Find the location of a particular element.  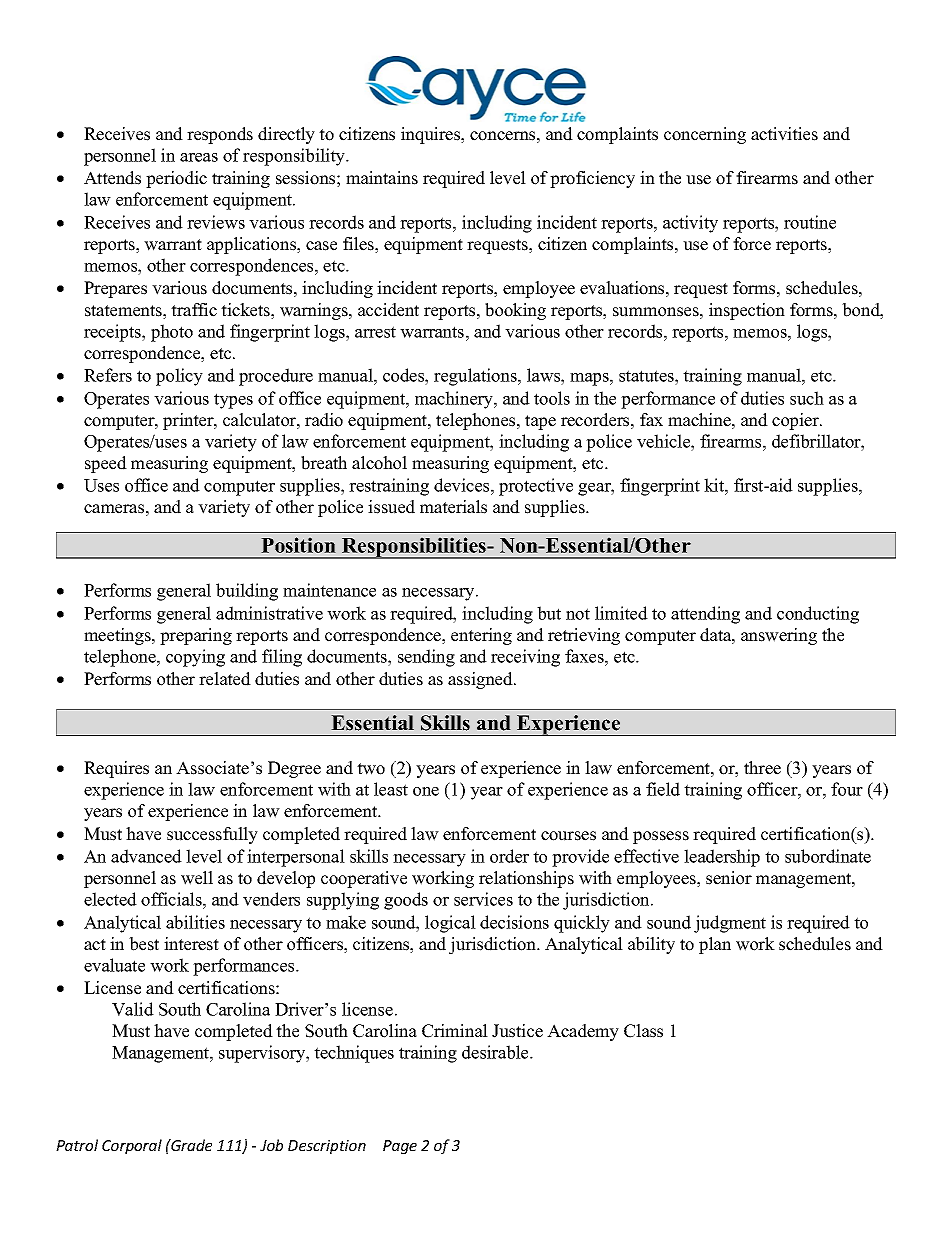

tape is located at coordinates (540, 422).
